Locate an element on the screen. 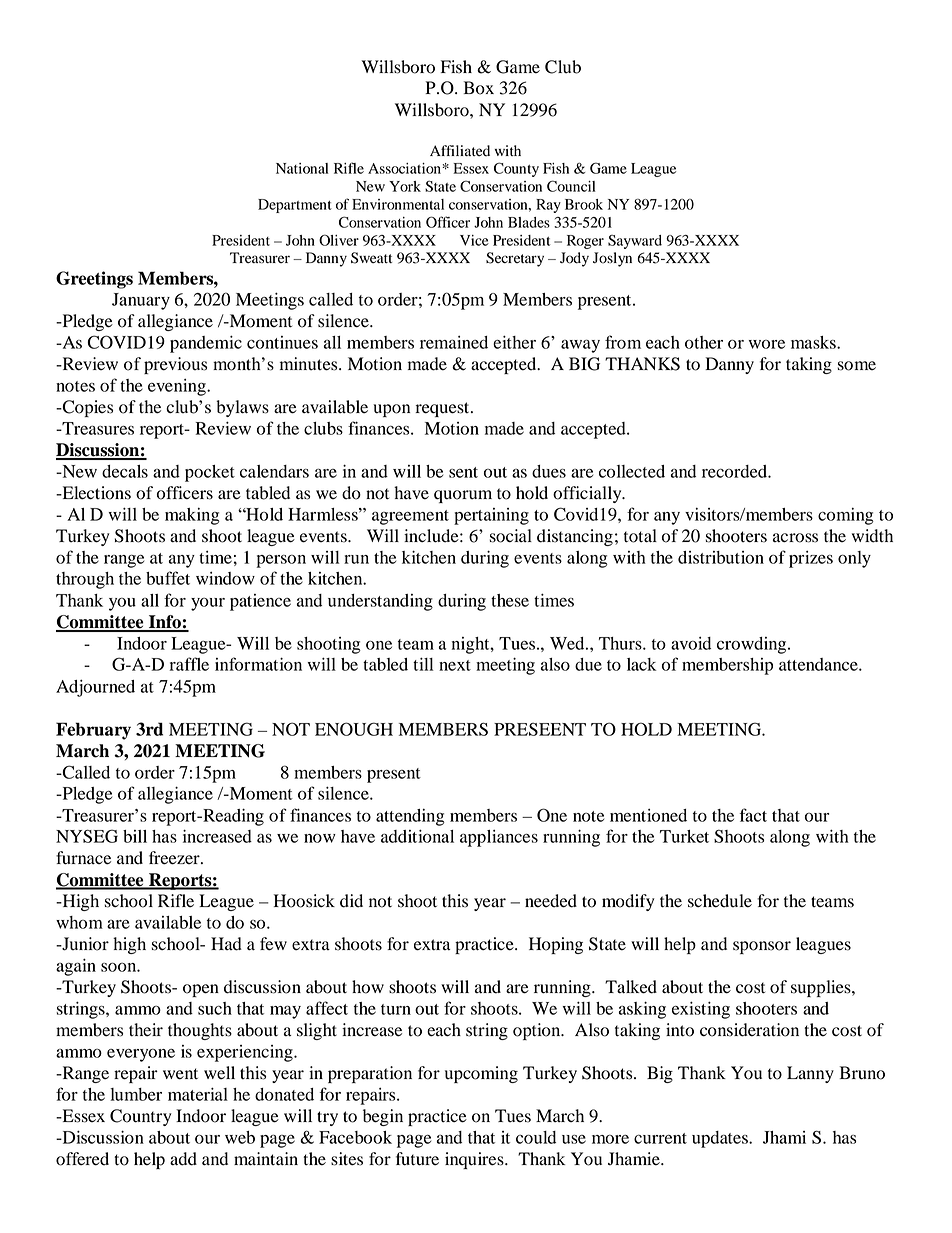  Affiliated is located at coordinates (460, 151).
